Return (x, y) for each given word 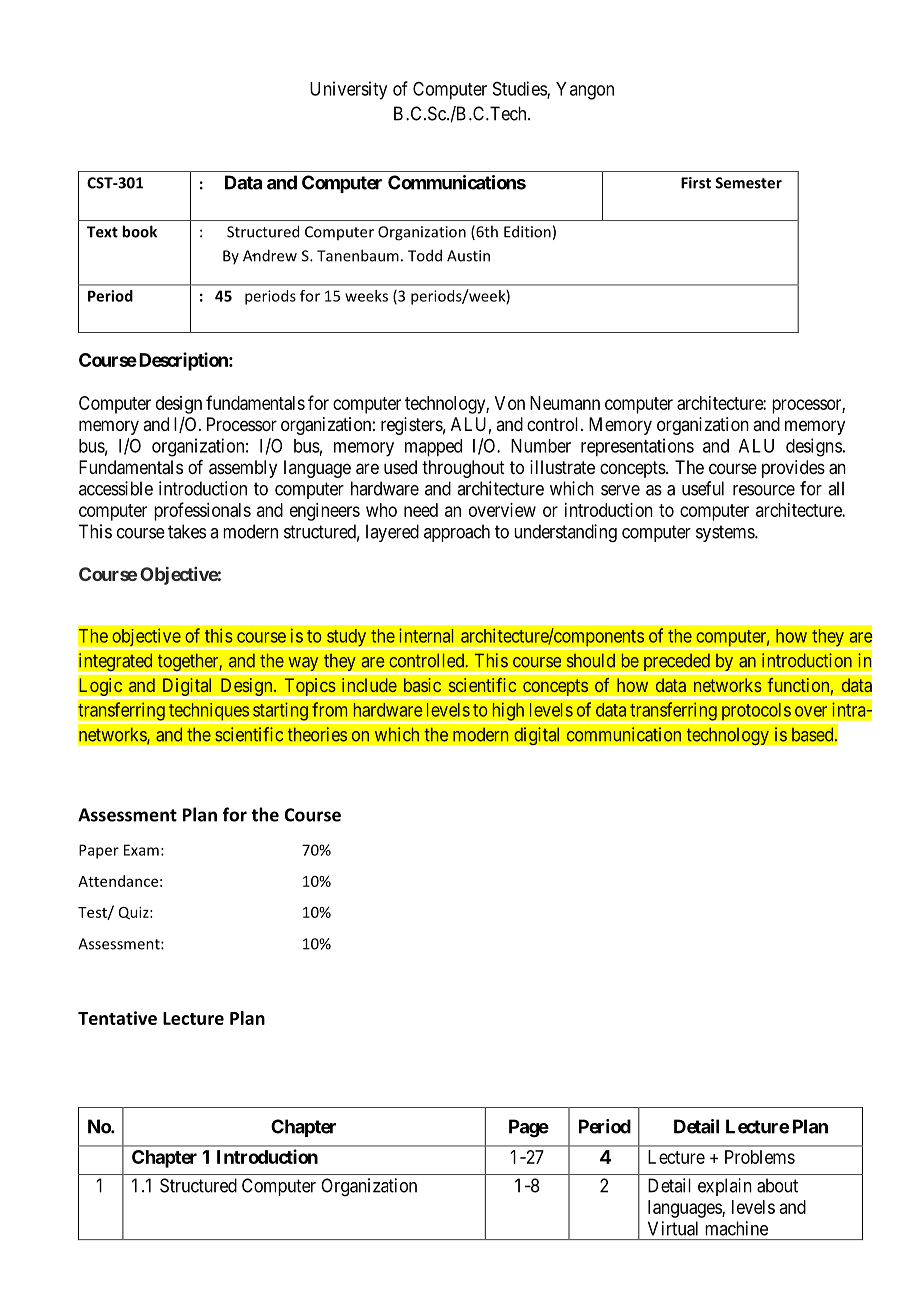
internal (426, 635)
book (139, 231)
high (508, 712)
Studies (520, 89)
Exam (141, 850)
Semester (748, 183)
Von (510, 403)
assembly (243, 469)
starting (280, 712)
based (814, 734)
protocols (755, 713)
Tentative (117, 1018)
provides (793, 469)
